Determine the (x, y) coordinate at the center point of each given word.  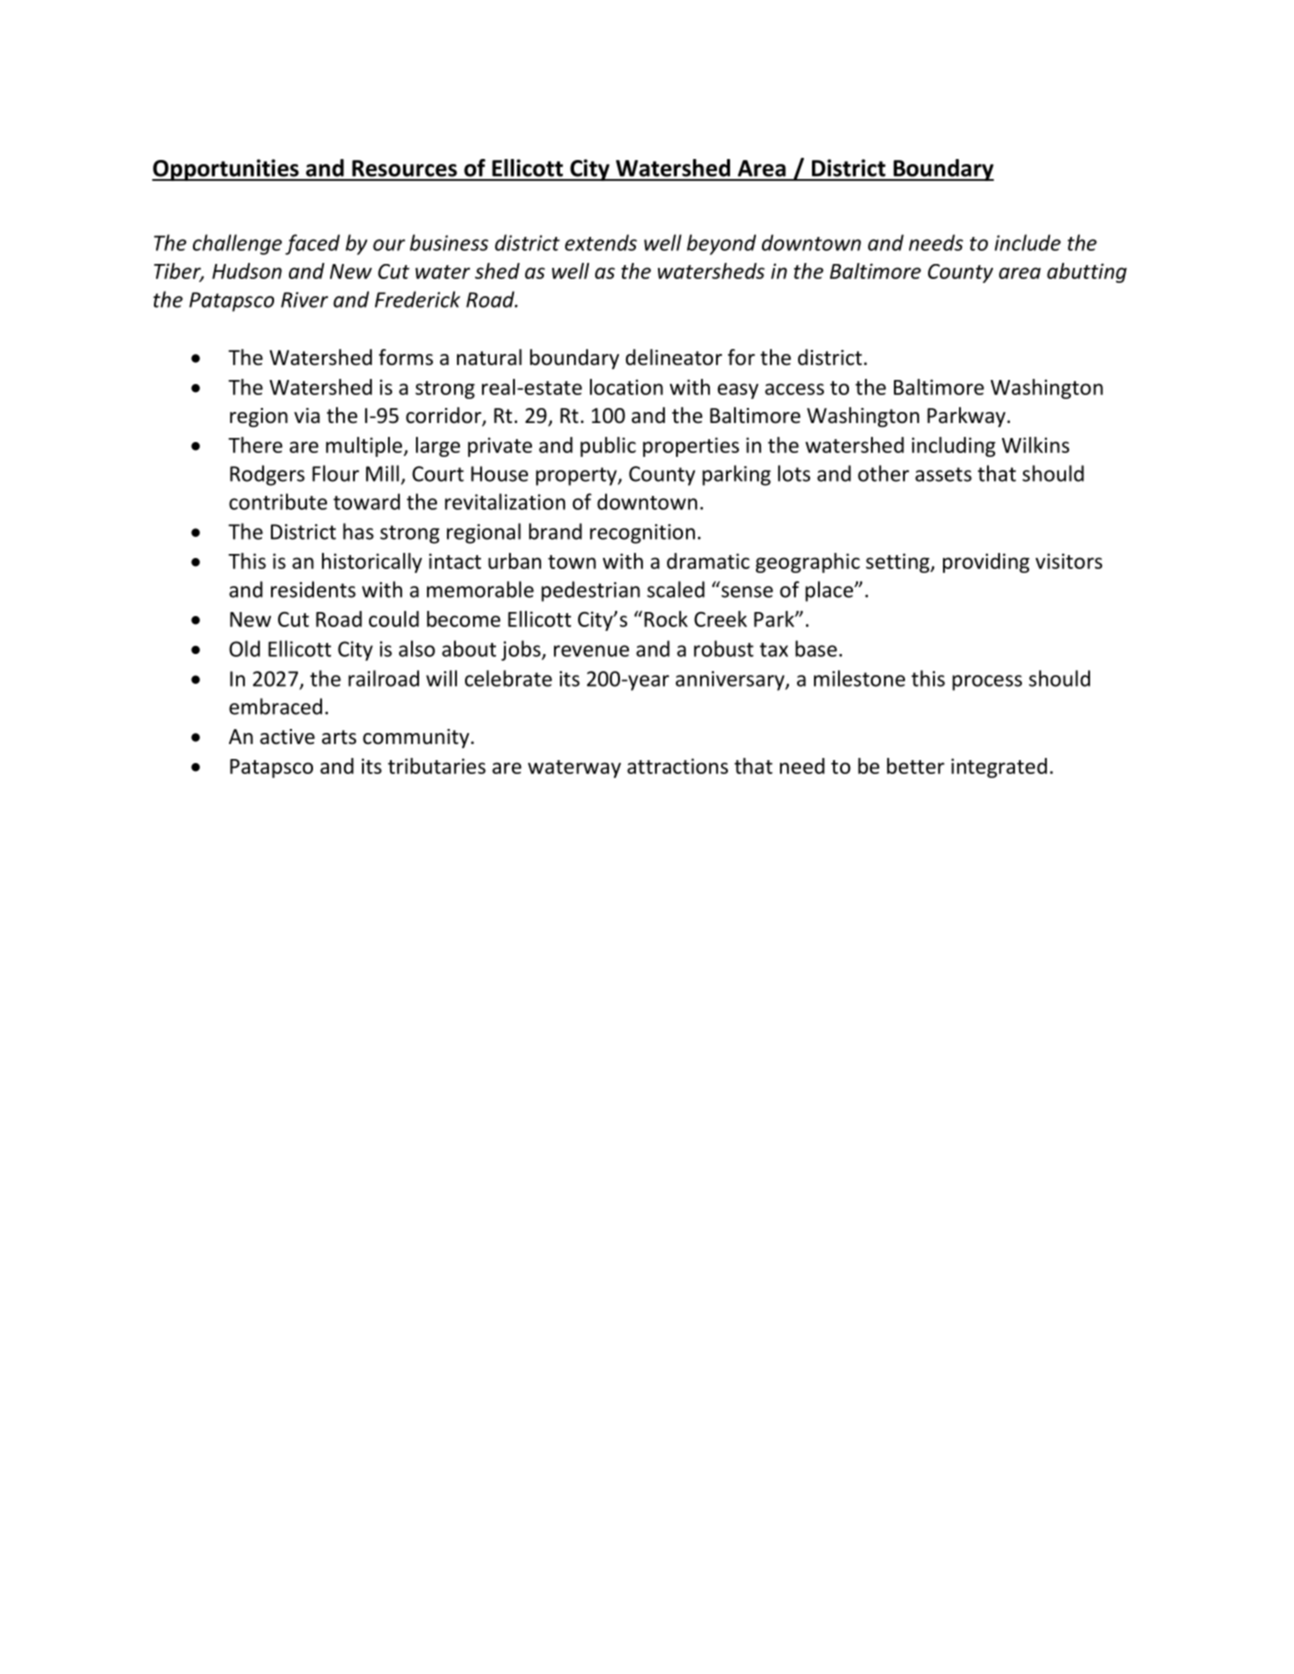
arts (339, 737)
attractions (677, 766)
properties (691, 447)
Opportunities (226, 170)
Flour (335, 473)
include (1028, 242)
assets (943, 474)
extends (601, 242)
